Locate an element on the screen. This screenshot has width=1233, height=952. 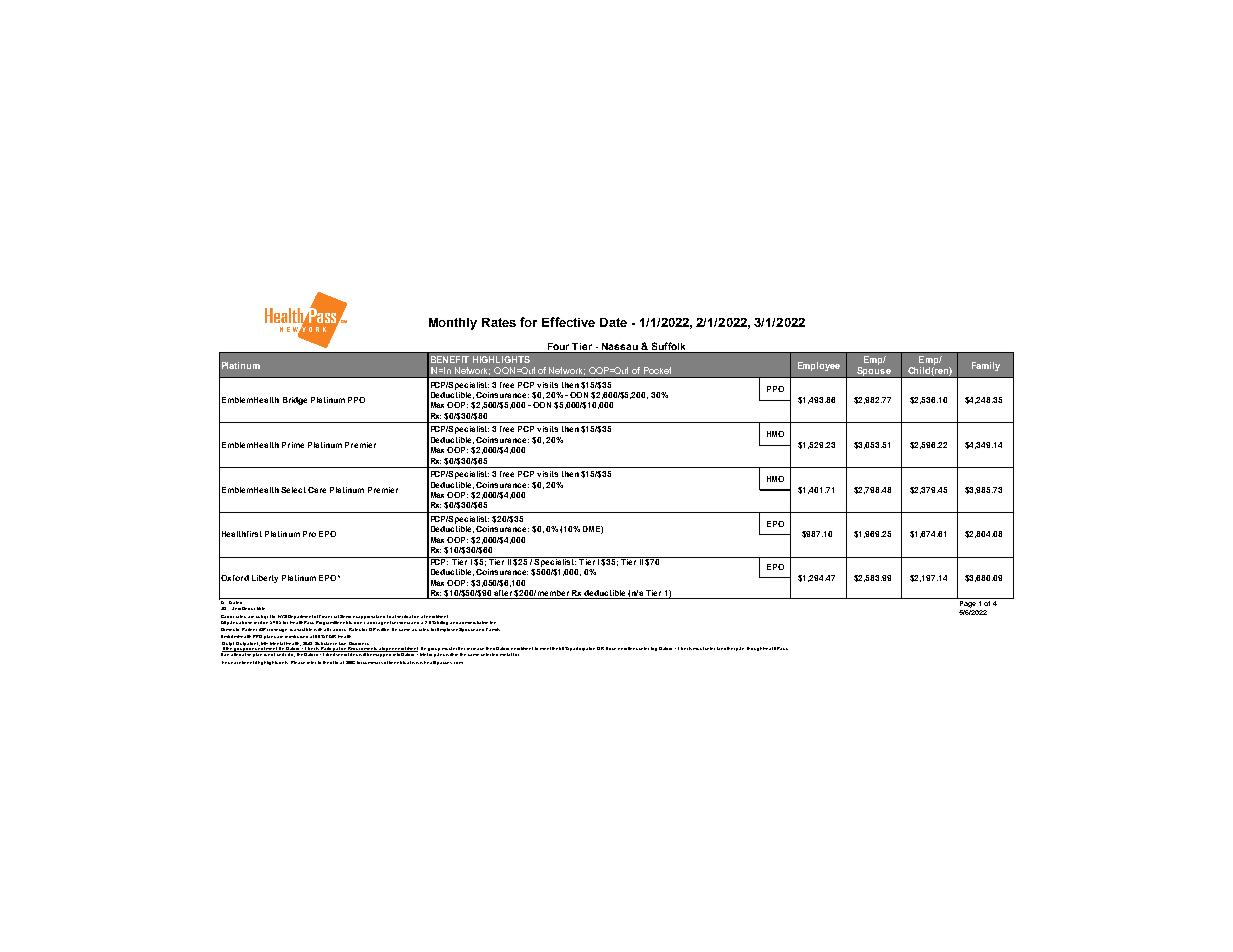
Care is located at coordinates (317, 490).
